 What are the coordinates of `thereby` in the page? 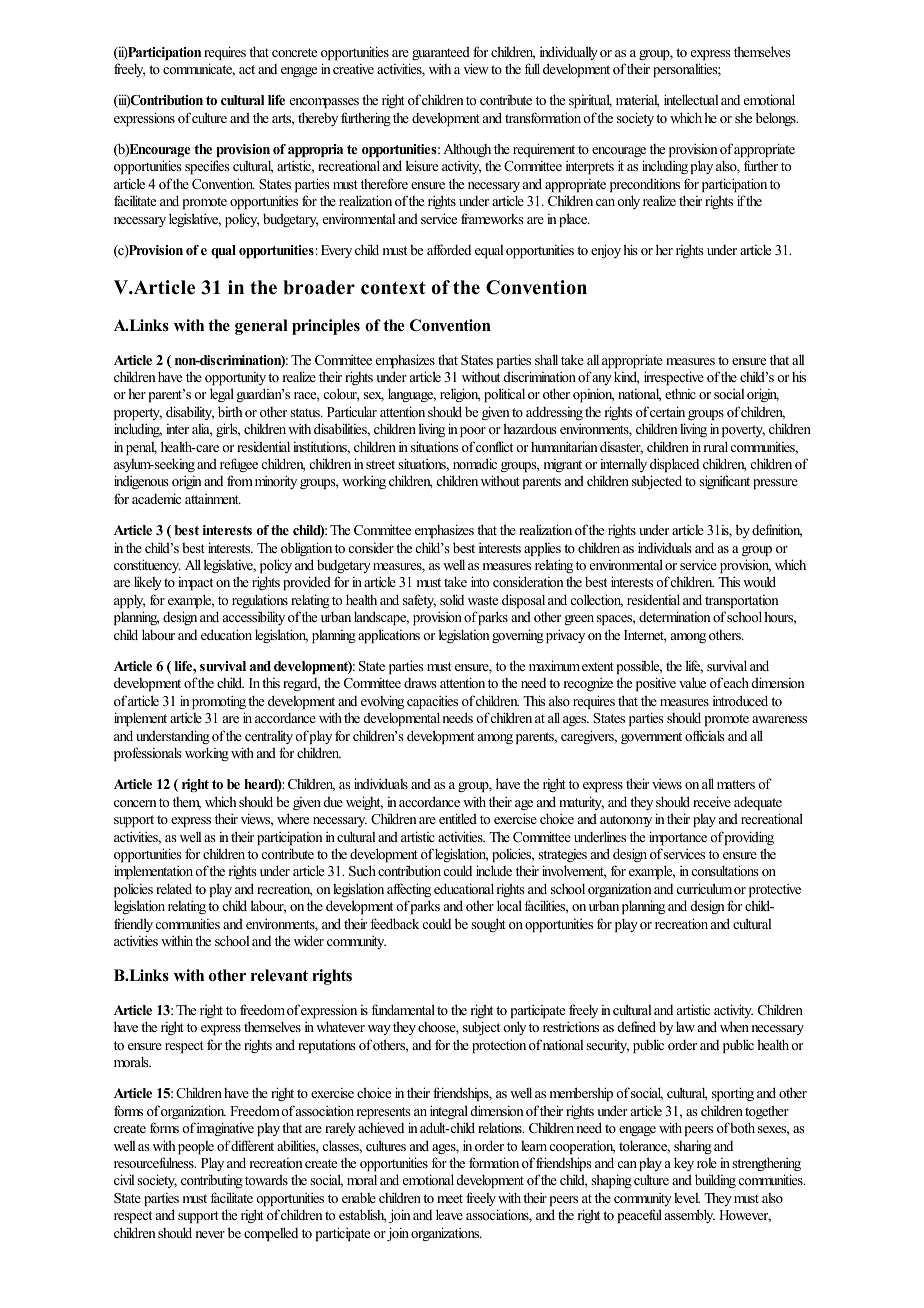 It's located at (318, 119).
